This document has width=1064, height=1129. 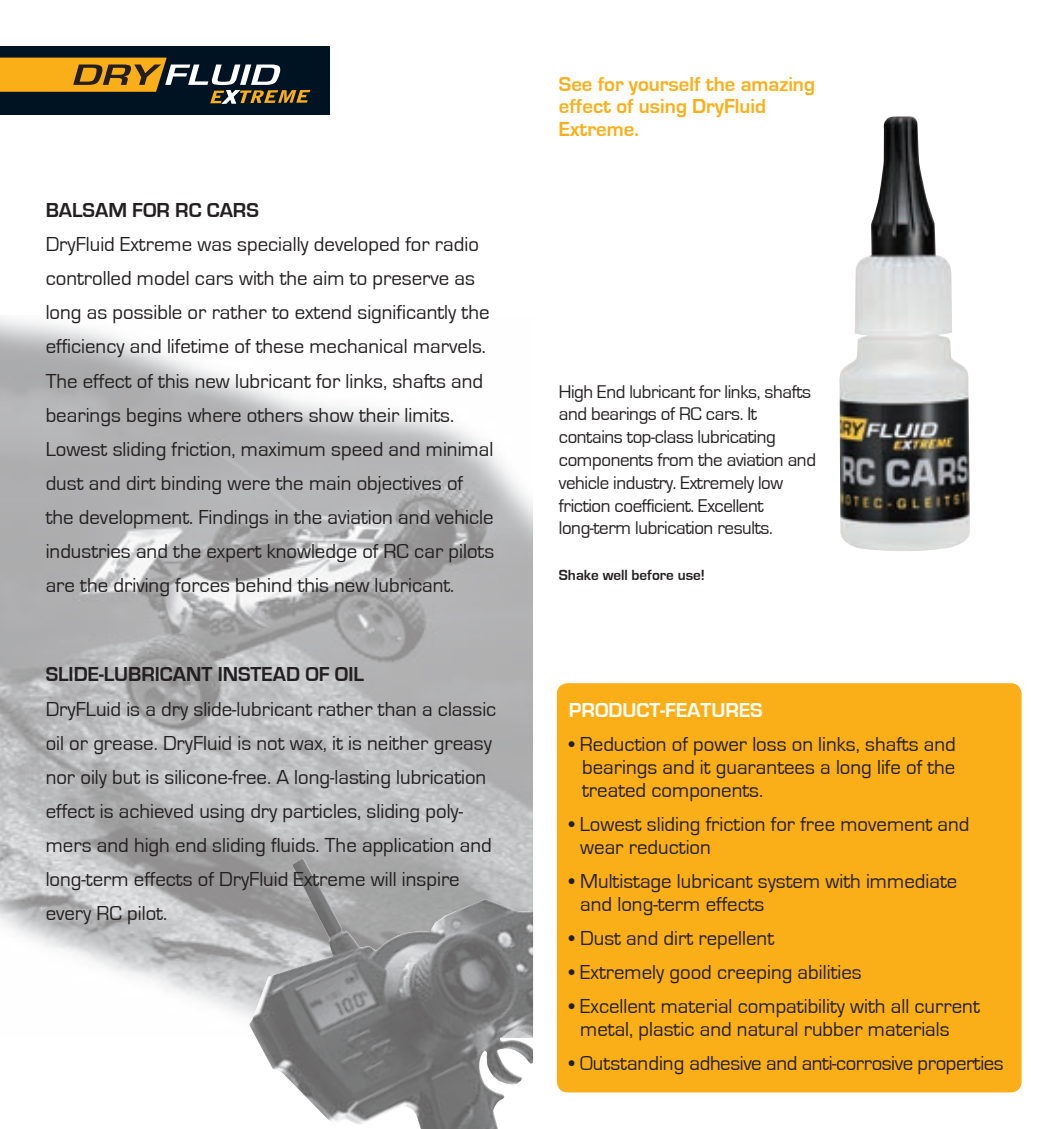 I want to click on BALSAM, so click(x=86, y=210).
